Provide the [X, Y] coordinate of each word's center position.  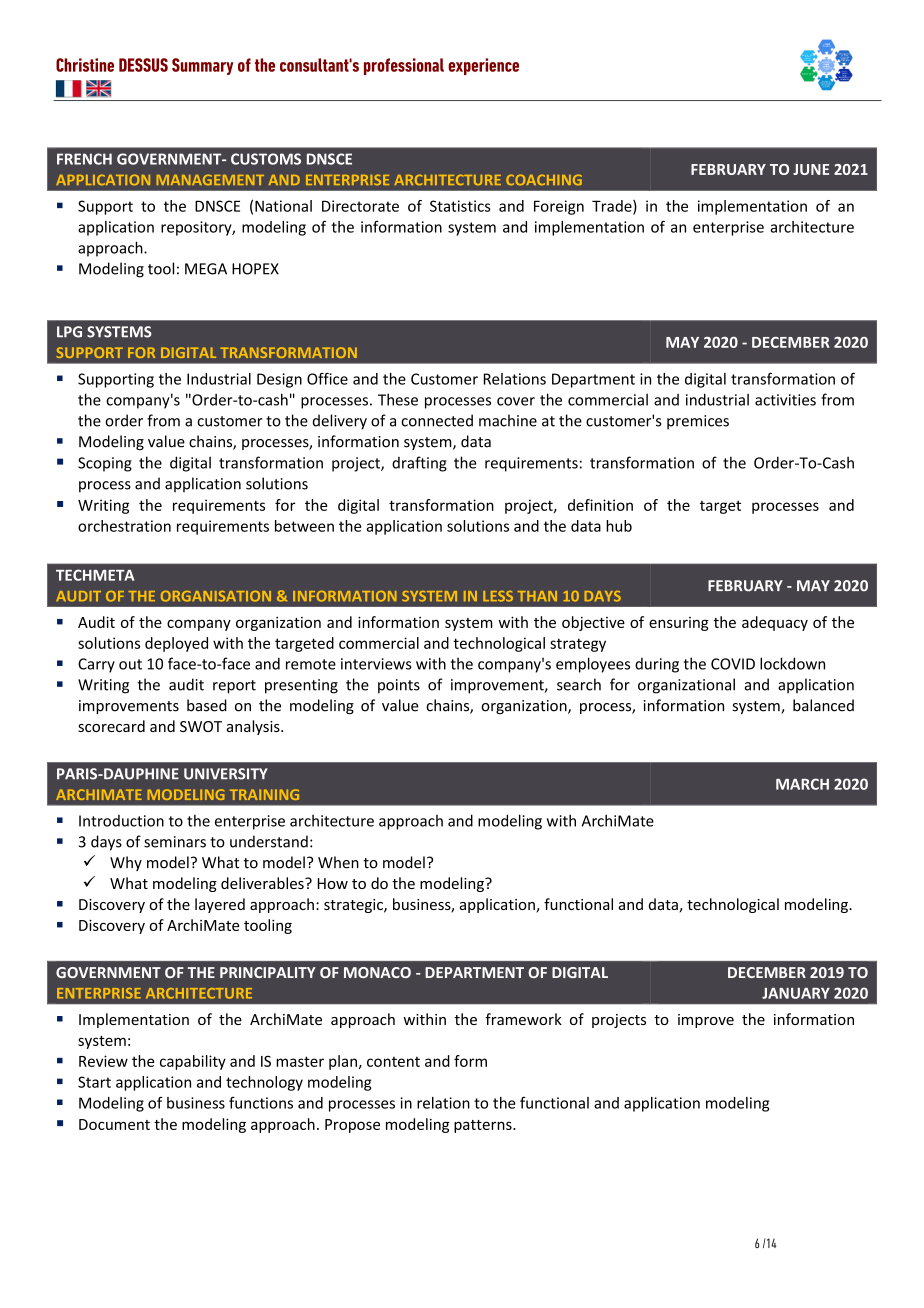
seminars [175, 842]
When [338, 862]
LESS [498, 596]
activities [785, 400]
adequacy [775, 623]
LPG [69, 332]
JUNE [811, 169]
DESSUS [143, 65]
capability [193, 1062]
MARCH [802, 784]
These [398, 399]
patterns [484, 1126]
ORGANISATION [216, 596]
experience [483, 66]
